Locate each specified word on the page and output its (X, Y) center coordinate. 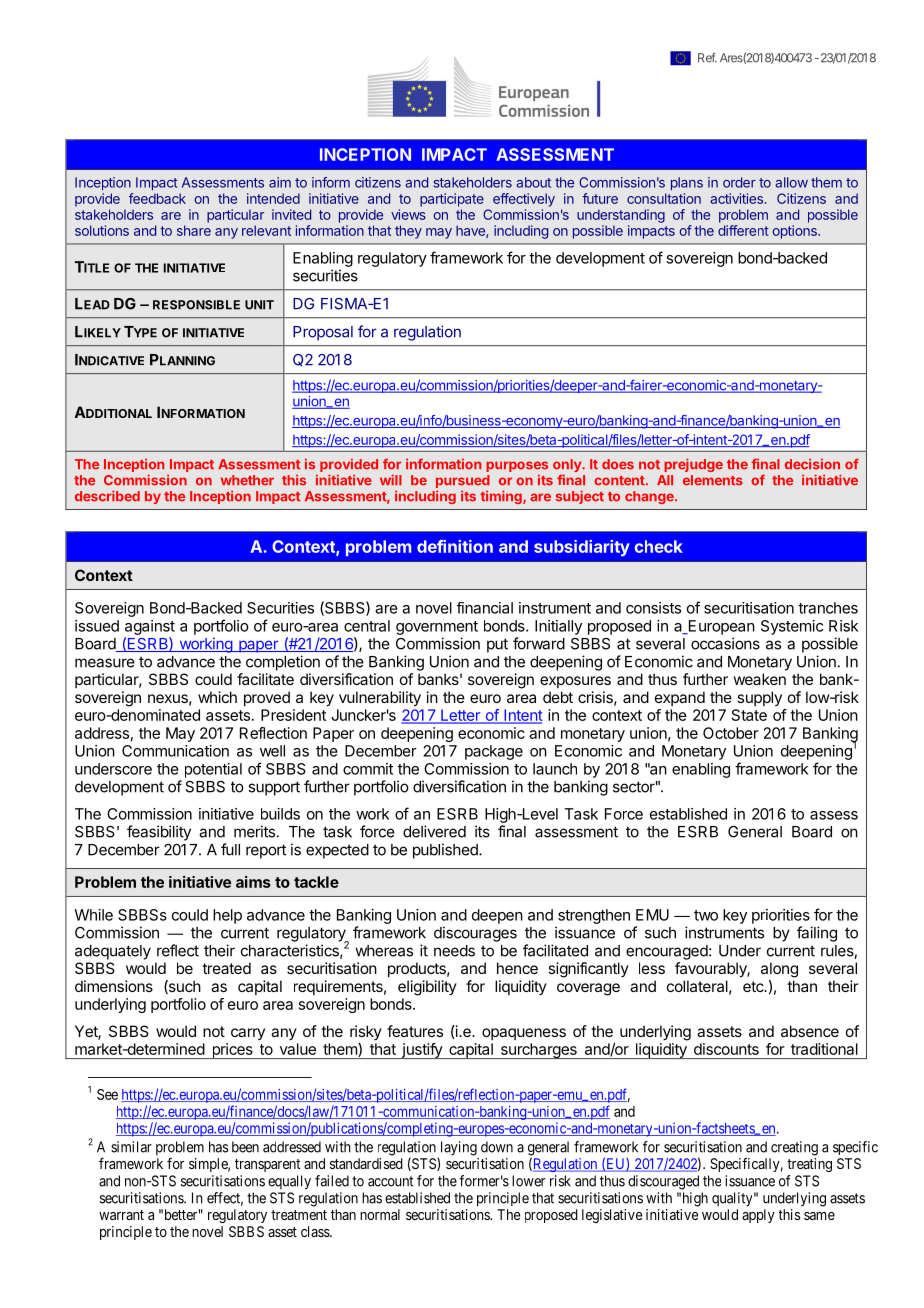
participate (452, 200)
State (749, 715)
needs (454, 951)
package (494, 752)
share (194, 230)
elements (713, 480)
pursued (463, 483)
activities (736, 198)
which (217, 697)
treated (226, 968)
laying (457, 1149)
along (779, 970)
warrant (121, 1215)
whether (247, 480)
